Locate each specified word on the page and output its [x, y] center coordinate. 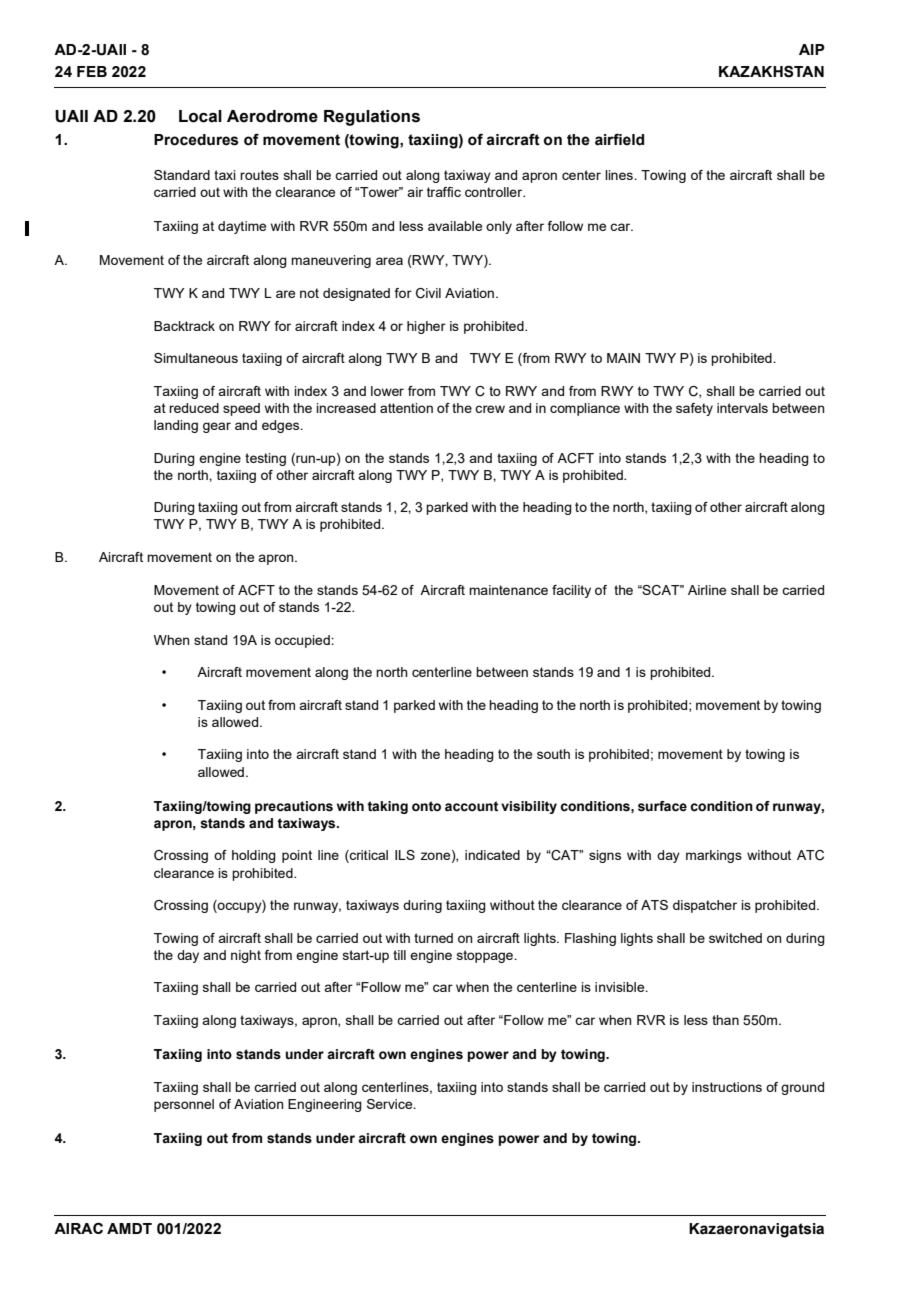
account [471, 806]
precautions [294, 807]
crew [490, 409]
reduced [194, 408]
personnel [184, 1105]
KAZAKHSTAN [771, 71]
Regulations [372, 118]
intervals [742, 408]
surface [662, 806]
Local [200, 116]
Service [391, 1104]
